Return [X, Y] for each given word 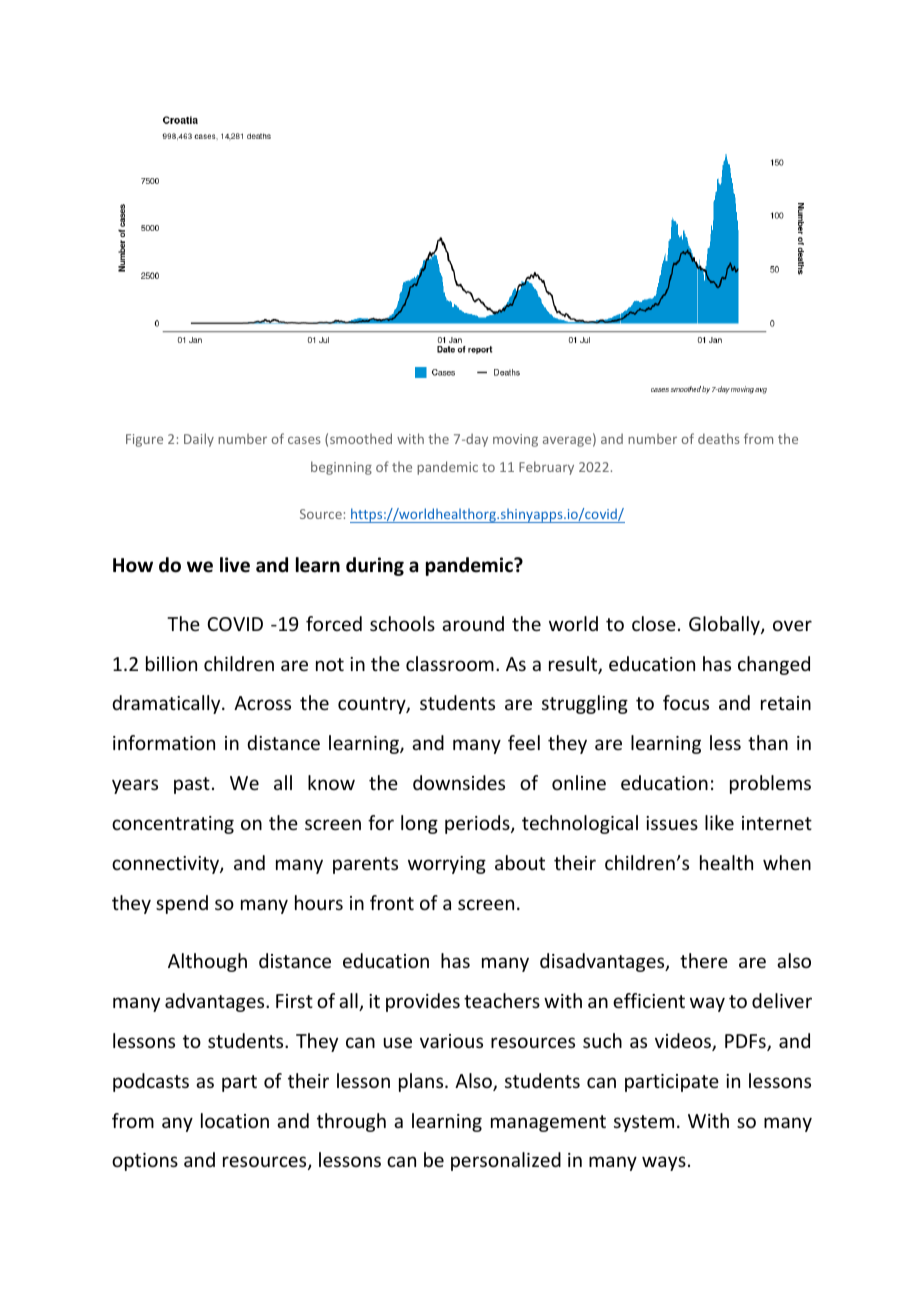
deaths [718, 438]
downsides [459, 782]
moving [515, 440]
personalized [506, 1161]
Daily [199, 440]
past [192, 785]
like [719, 822]
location [235, 1120]
